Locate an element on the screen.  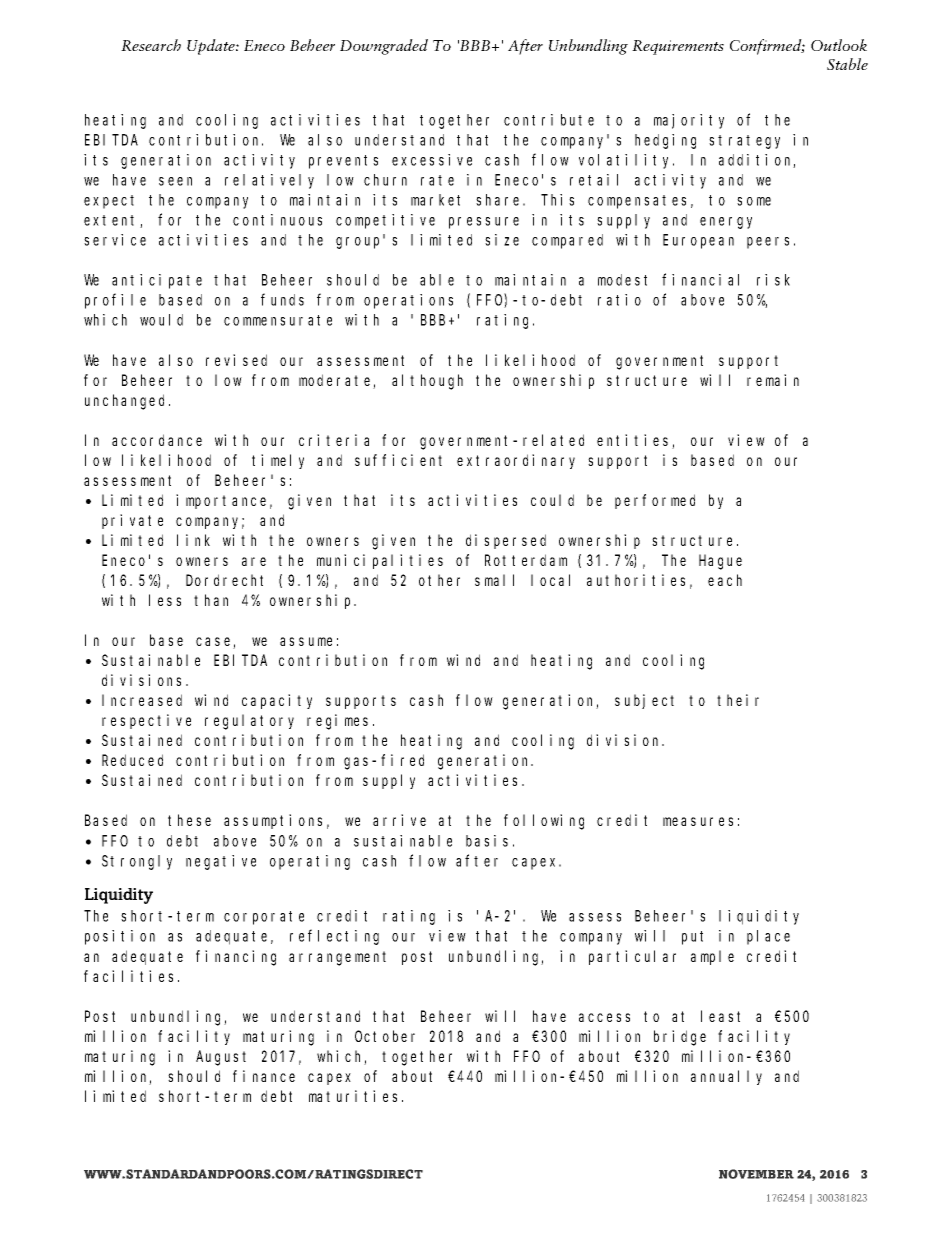
accordance is located at coordinates (157, 440).
